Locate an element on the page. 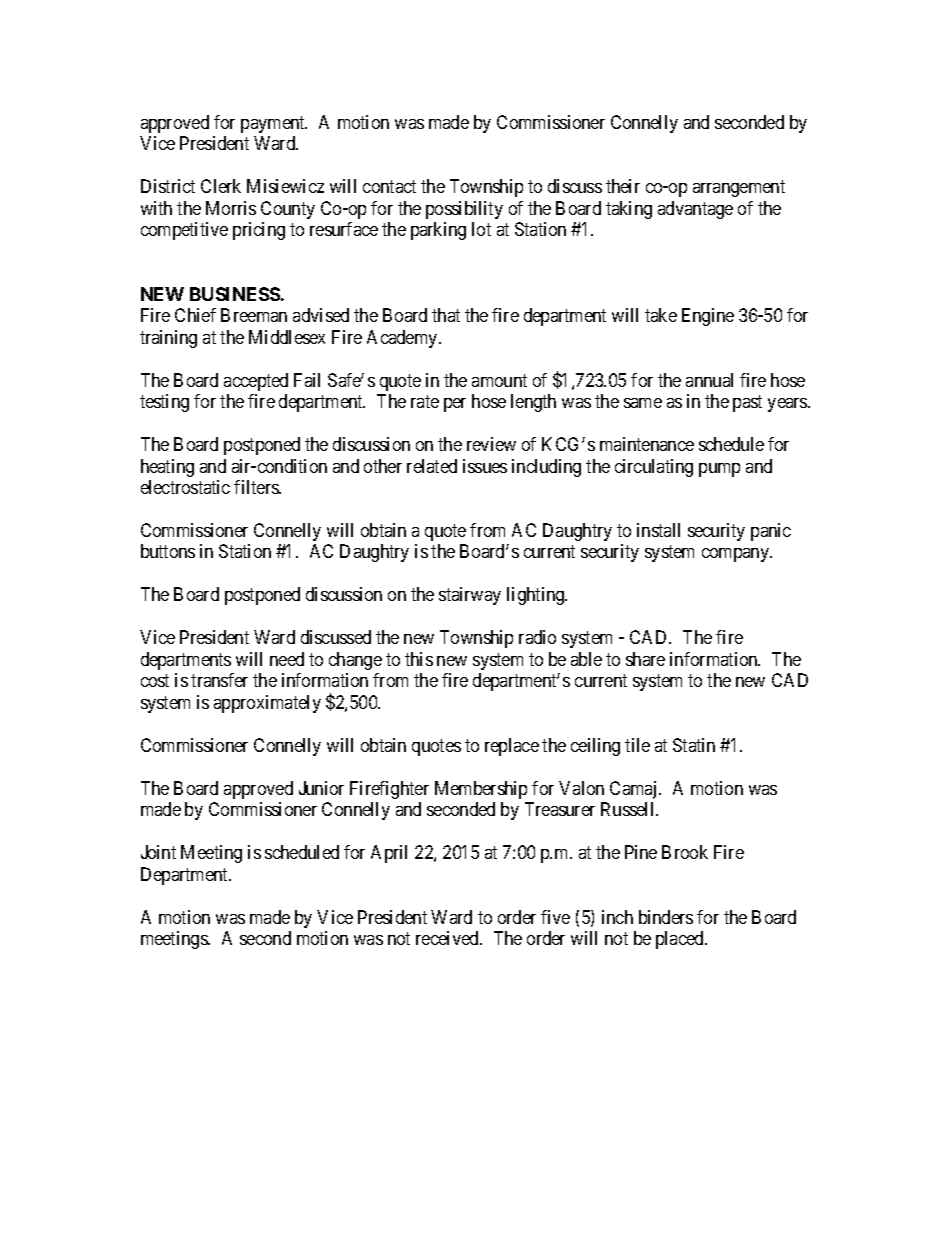  possibility is located at coordinates (464, 210).
